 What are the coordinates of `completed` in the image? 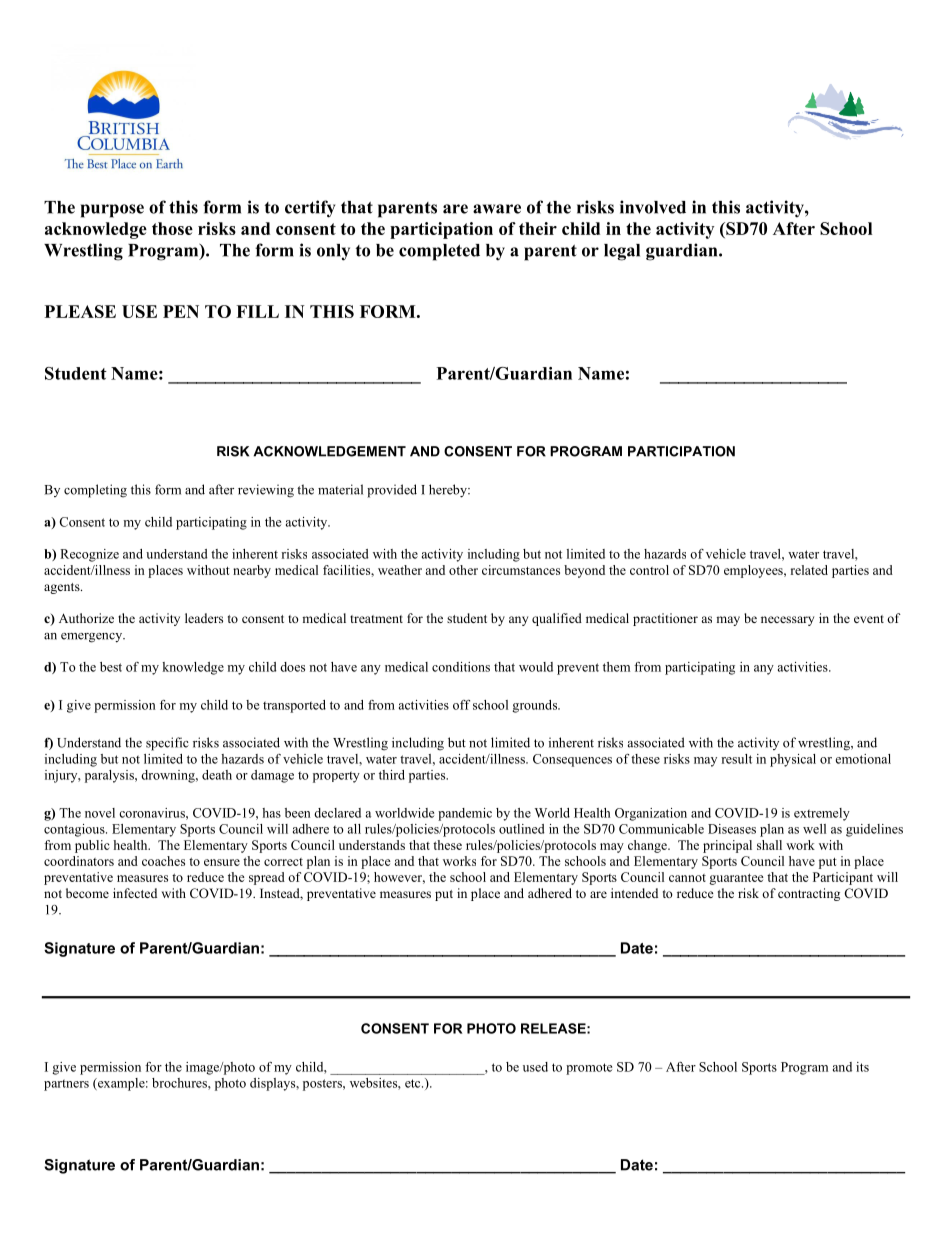 It's located at (439, 252).
